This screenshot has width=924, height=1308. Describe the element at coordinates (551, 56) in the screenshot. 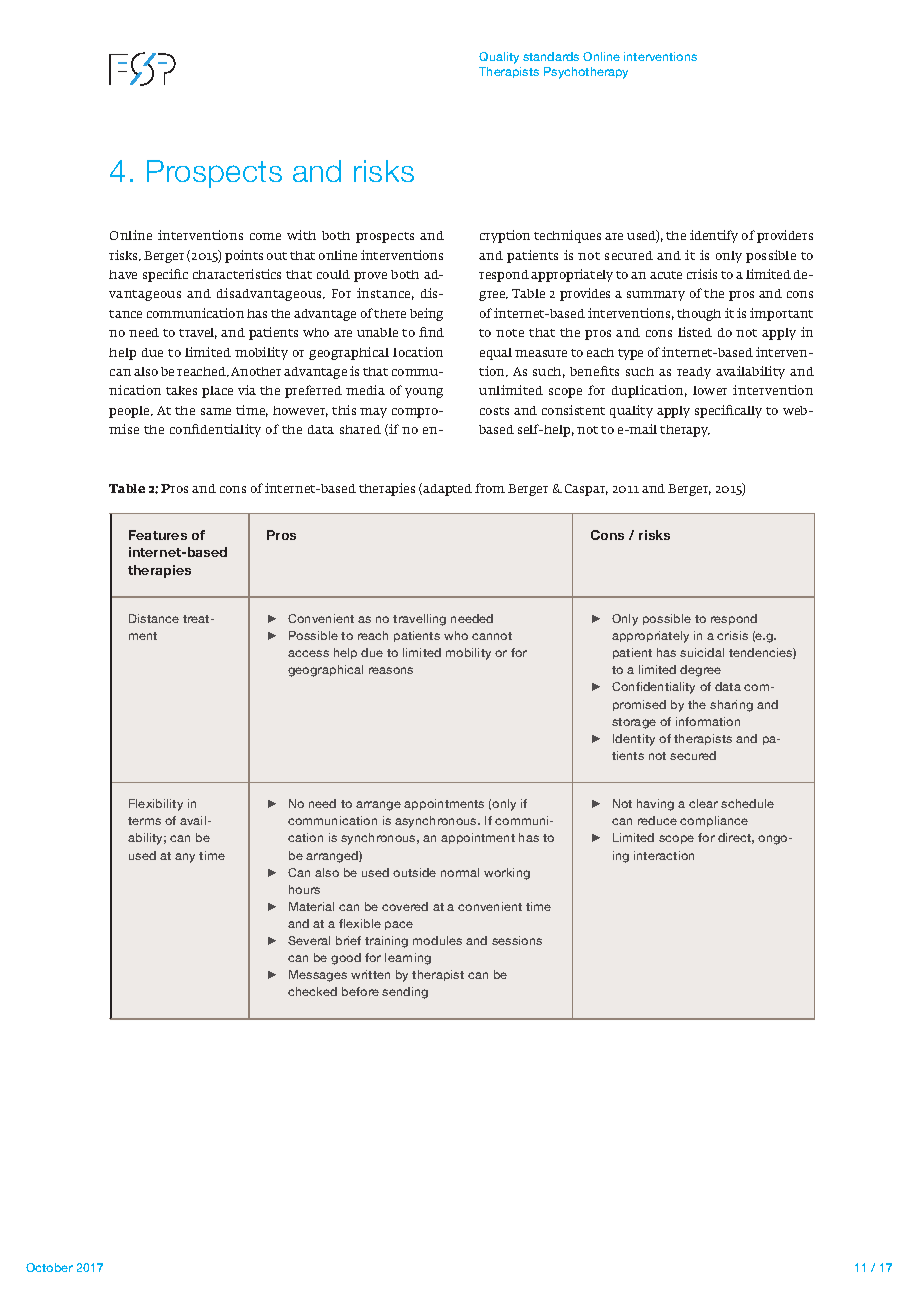

I see `standards` at that location.
